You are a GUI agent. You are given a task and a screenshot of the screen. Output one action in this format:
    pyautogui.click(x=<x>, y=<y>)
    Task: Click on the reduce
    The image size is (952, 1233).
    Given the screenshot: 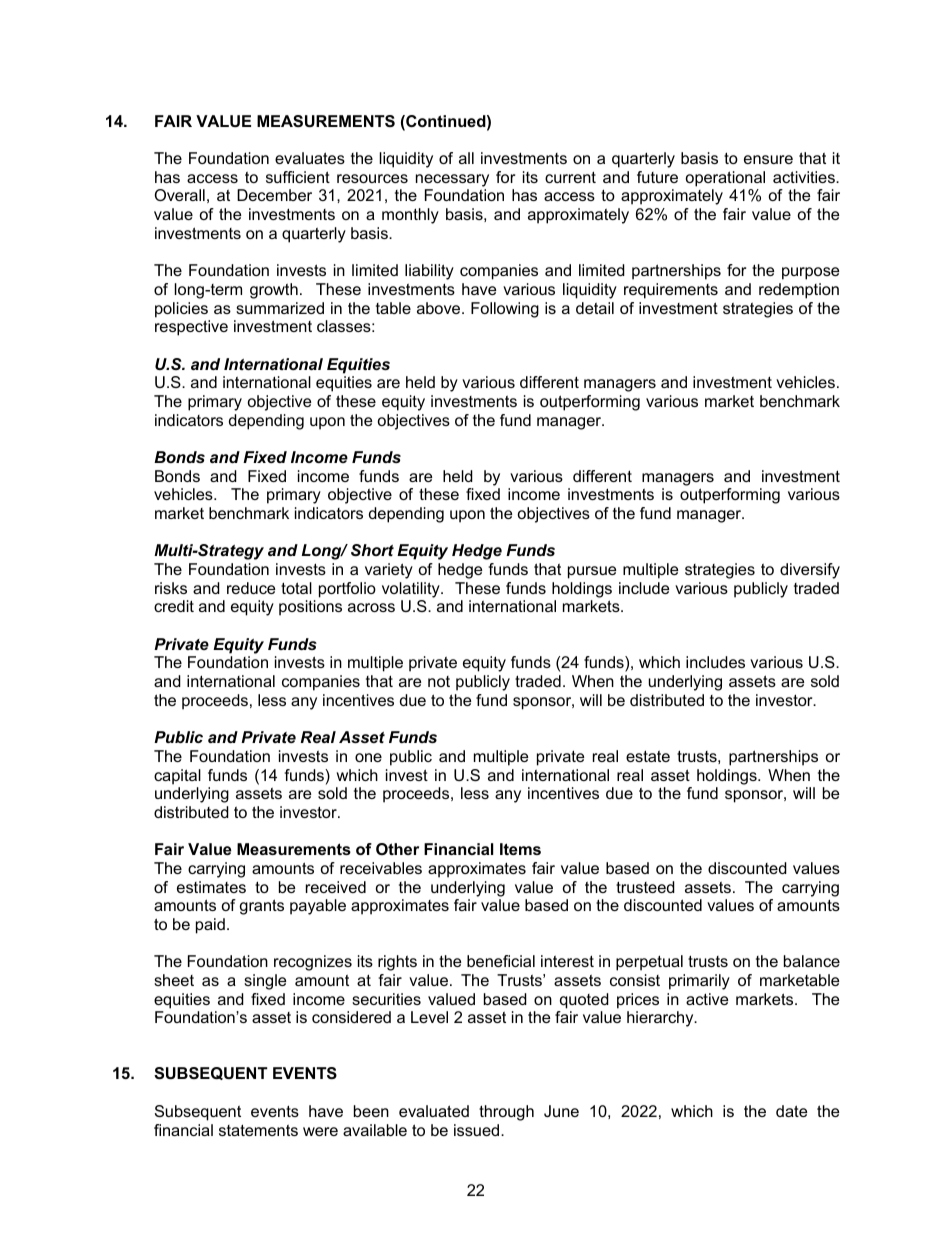 What is the action you would take?
    pyautogui.click(x=251, y=588)
